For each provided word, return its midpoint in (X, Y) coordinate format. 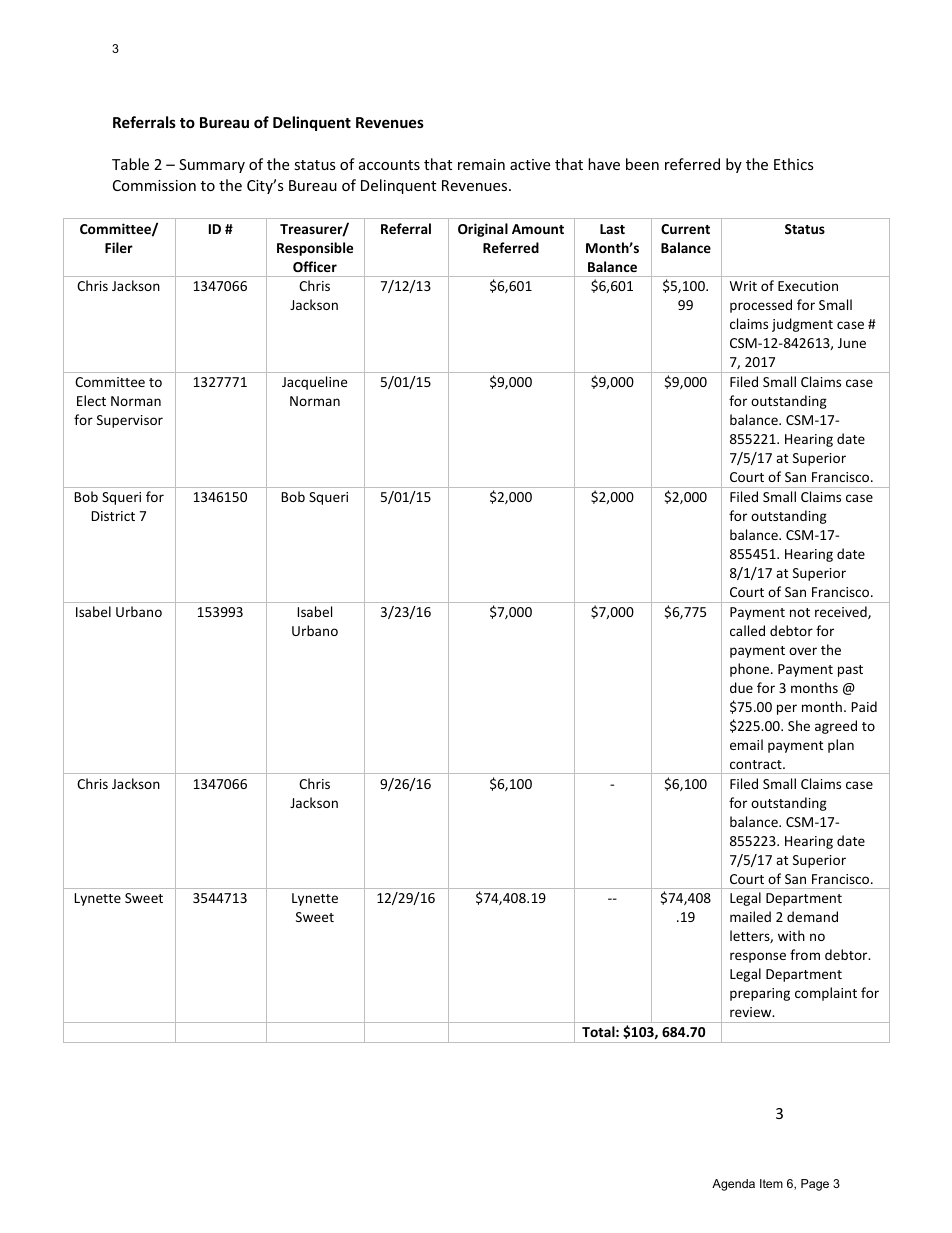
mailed (750, 916)
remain (481, 164)
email (746, 744)
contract (757, 764)
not (800, 612)
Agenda (733, 1185)
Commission (154, 185)
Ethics (794, 164)
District (113, 516)
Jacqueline (314, 383)
